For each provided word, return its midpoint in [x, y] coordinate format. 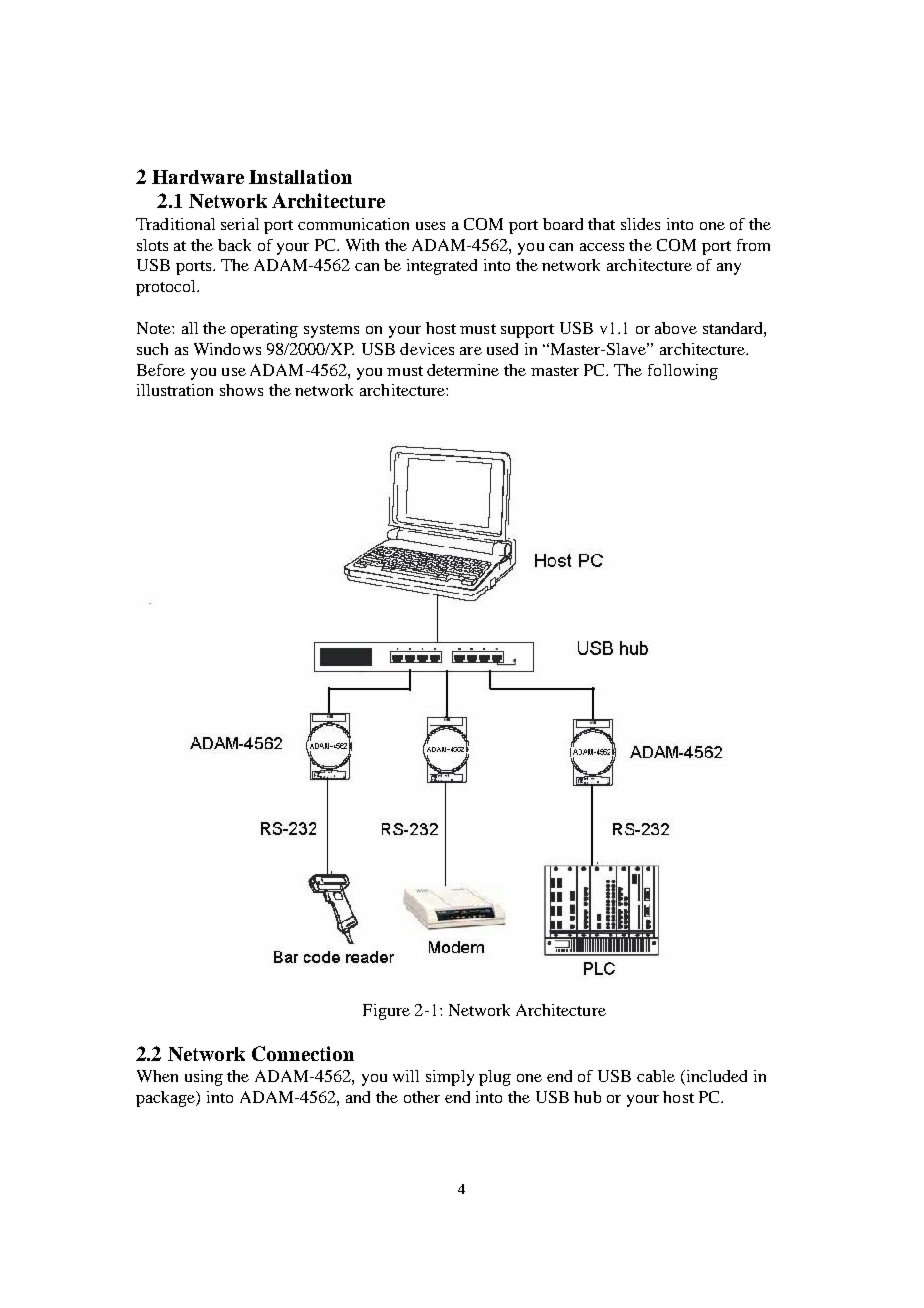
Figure [386, 1012]
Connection [303, 1053]
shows [241, 390]
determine [463, 370]
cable [656, 1076]
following [683, 372]
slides [640, 224]
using [204, 1078]
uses [430, 226]
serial [240, 224]
